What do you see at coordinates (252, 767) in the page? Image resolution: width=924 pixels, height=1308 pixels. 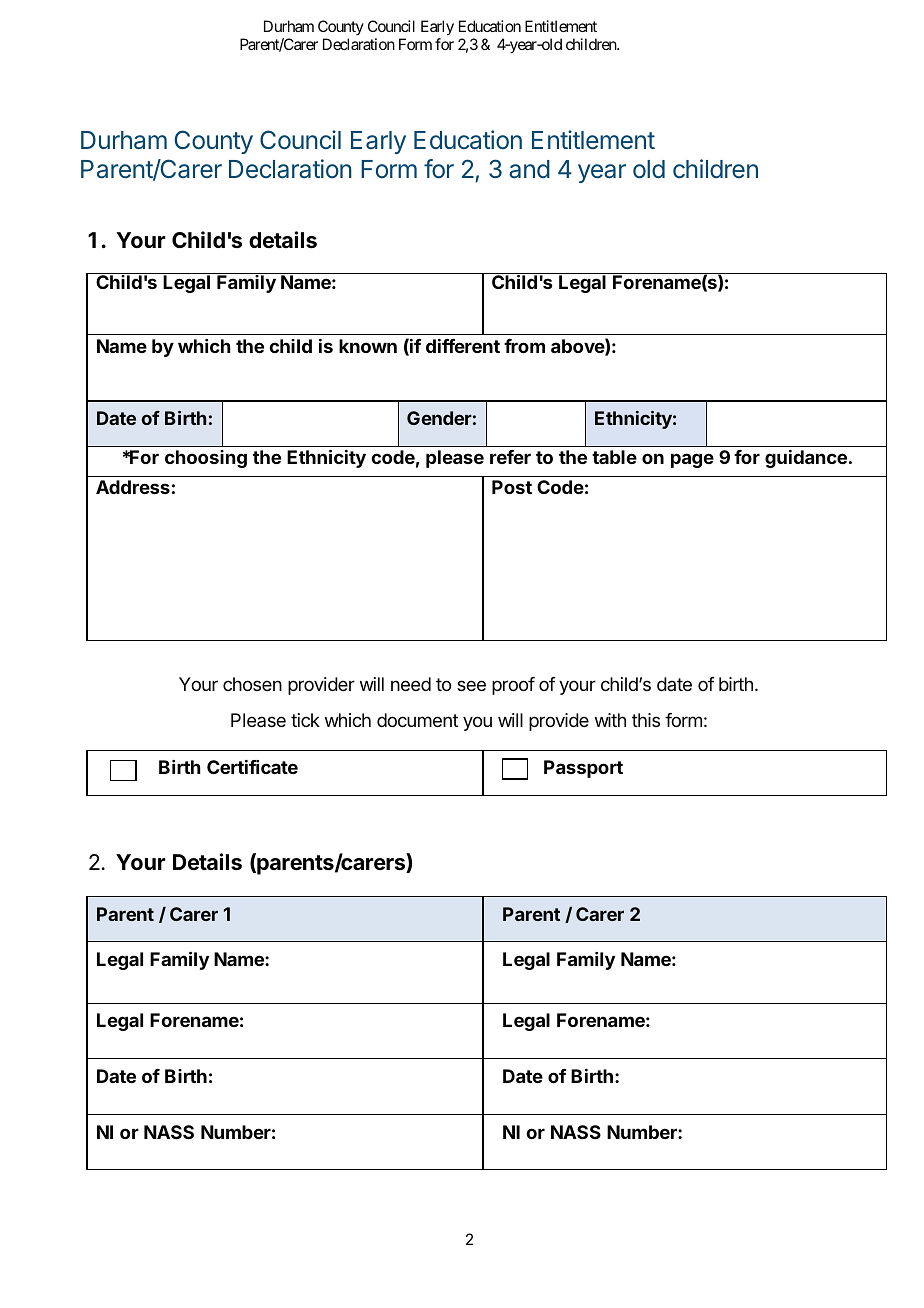 I see `Certificate` at bounding box center [252, 767].
